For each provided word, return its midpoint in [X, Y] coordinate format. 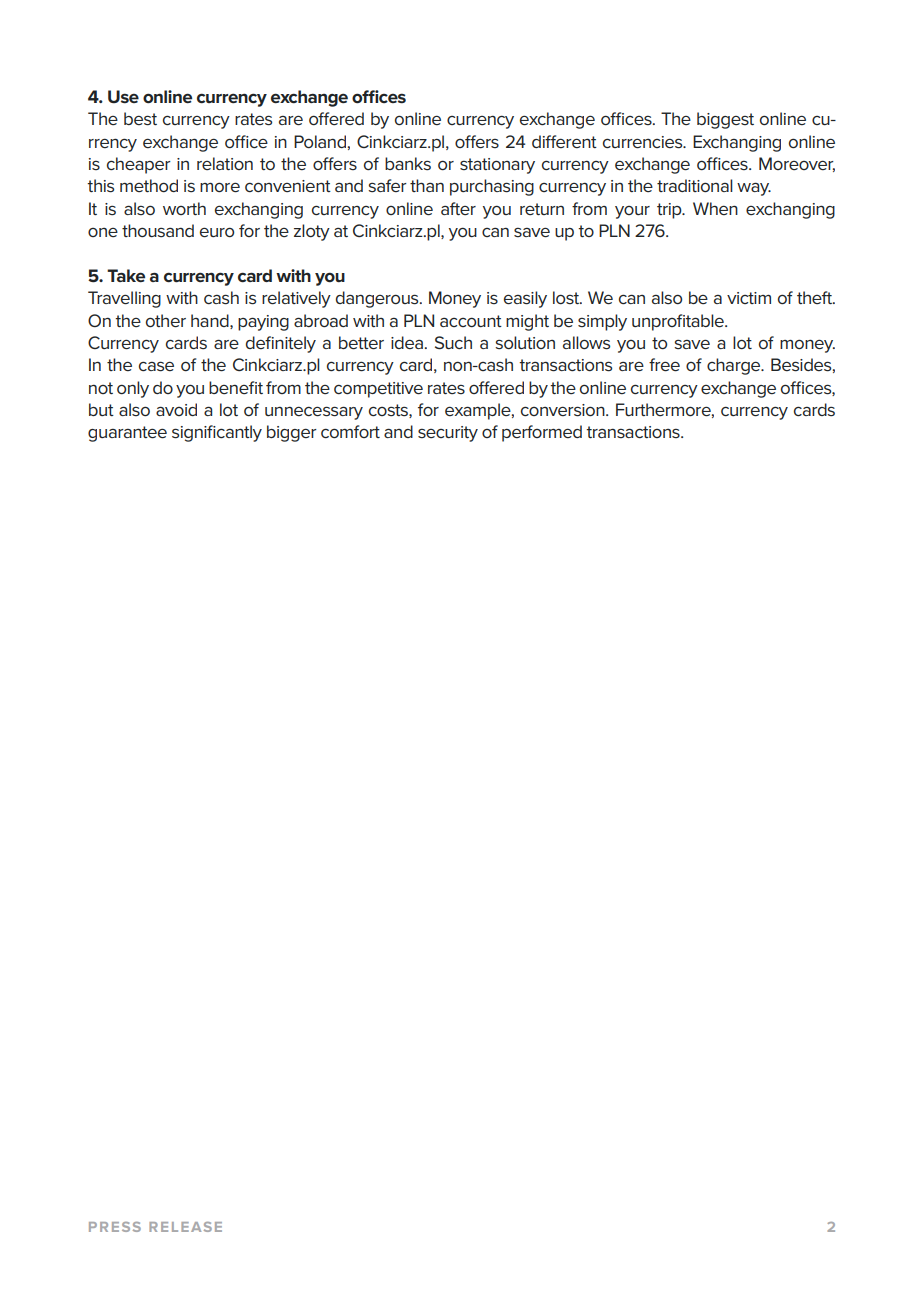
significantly [217, 433]
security [448, 434]
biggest [725, 120]
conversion [564, 410]
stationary [497, 166]
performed [542, 433]
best [140, 119]
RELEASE [185, 1227]
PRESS [115, 1227]
